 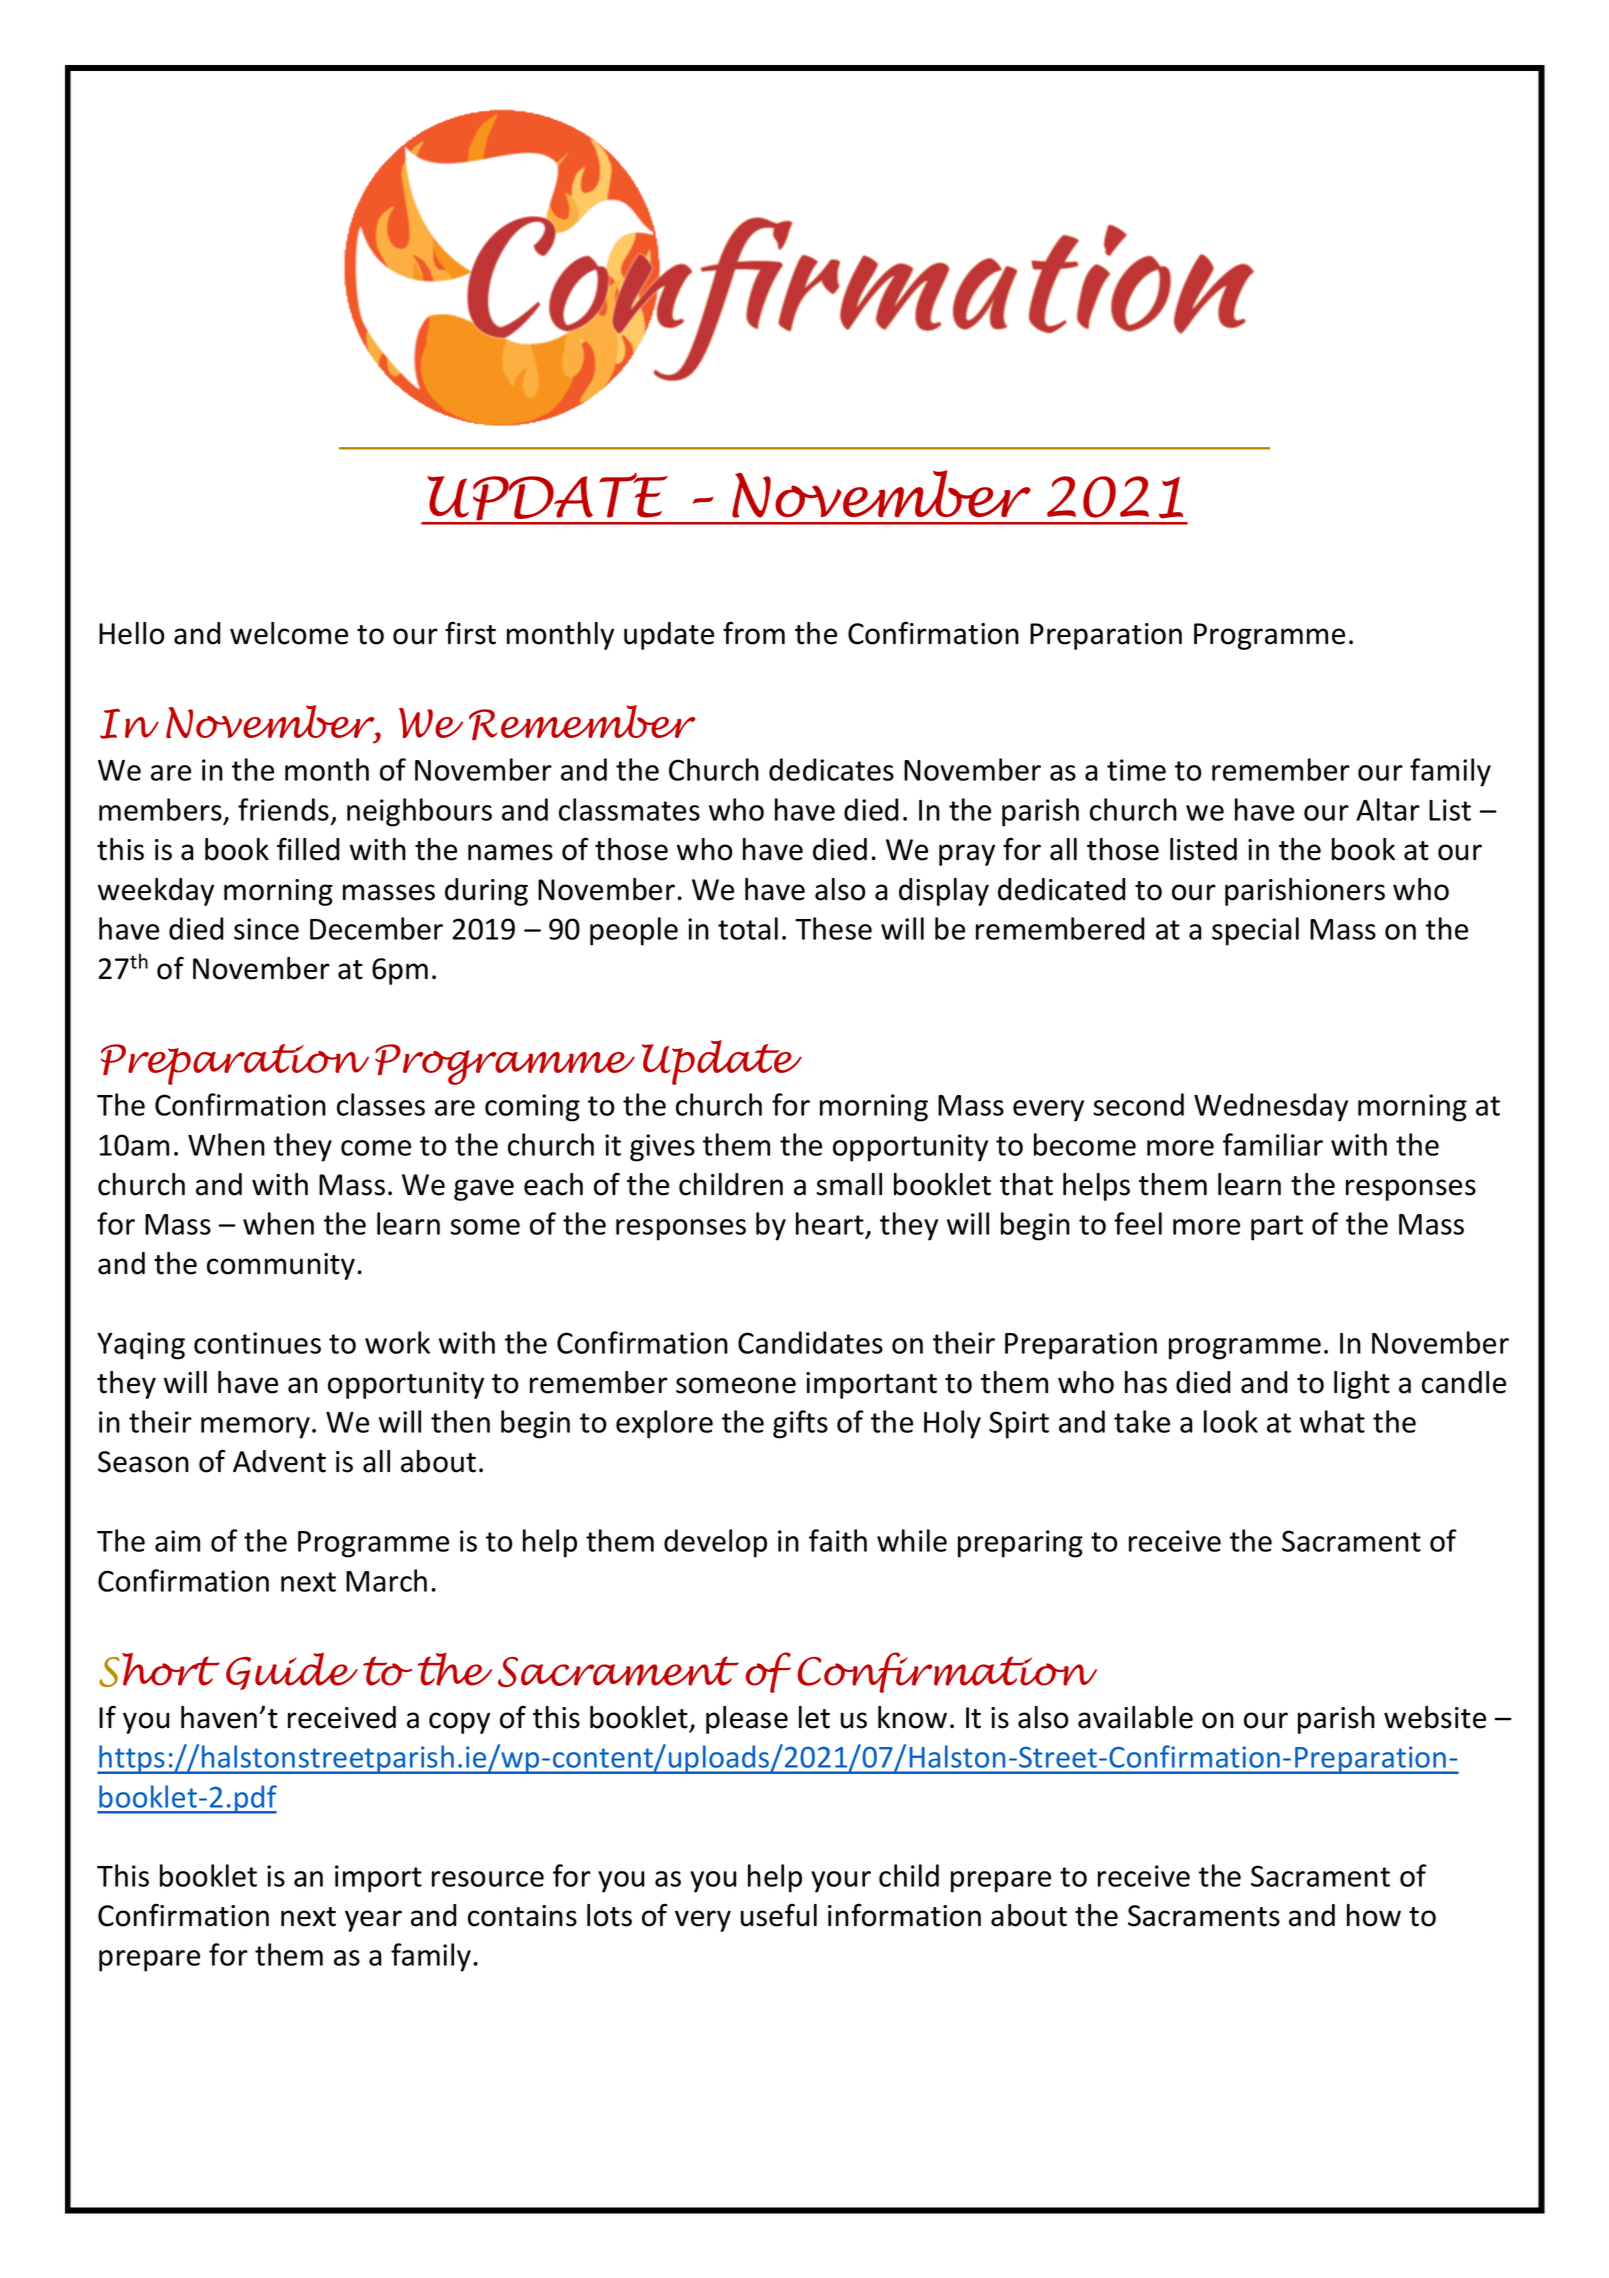 What do you see at coordinates (386, 1580) in the document?
I see `March` at bounding box center [386, 1580].
